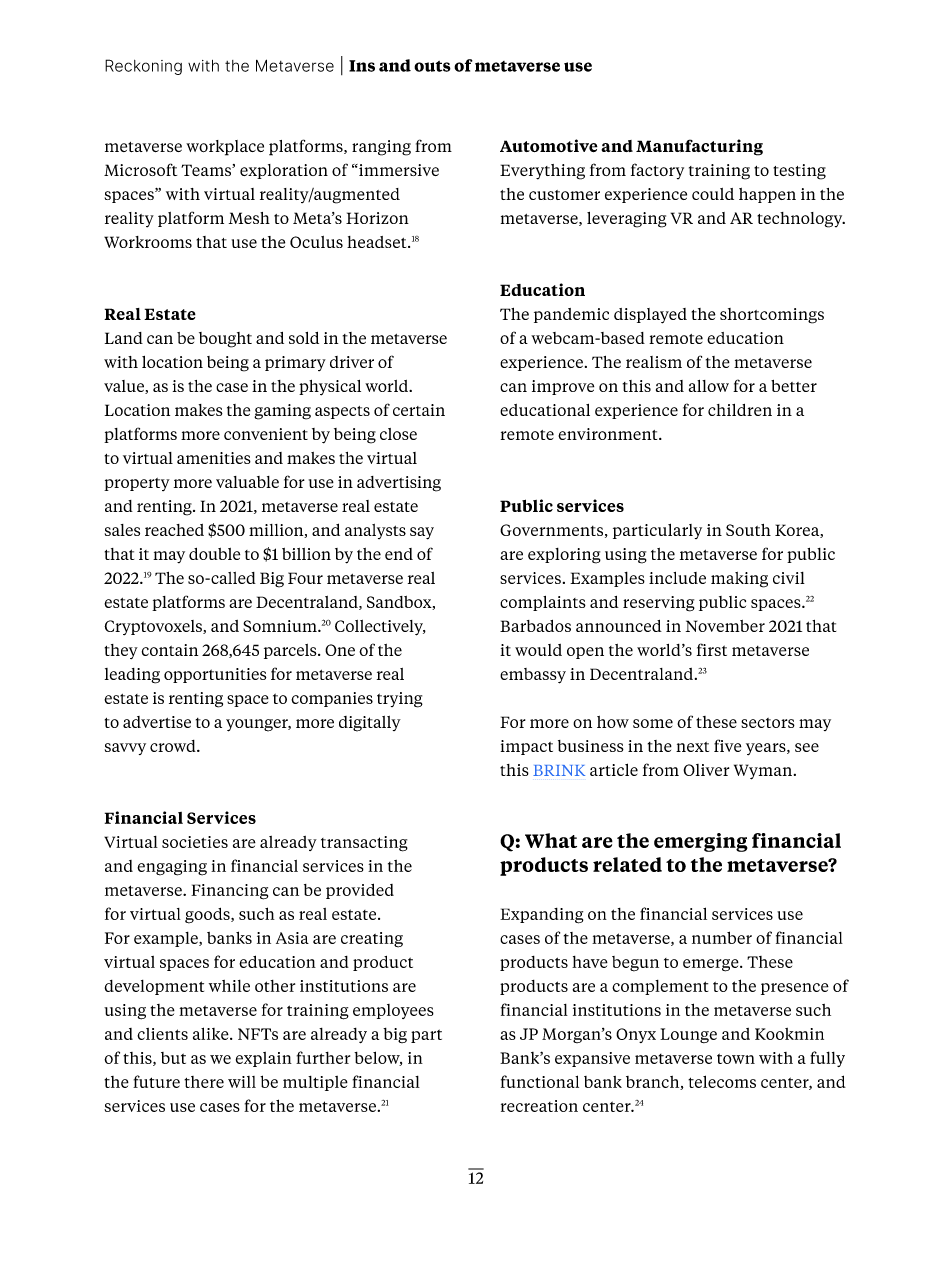 The width and height of the image is (952, 1267). I want to click on functional, so click(540, 1081).
